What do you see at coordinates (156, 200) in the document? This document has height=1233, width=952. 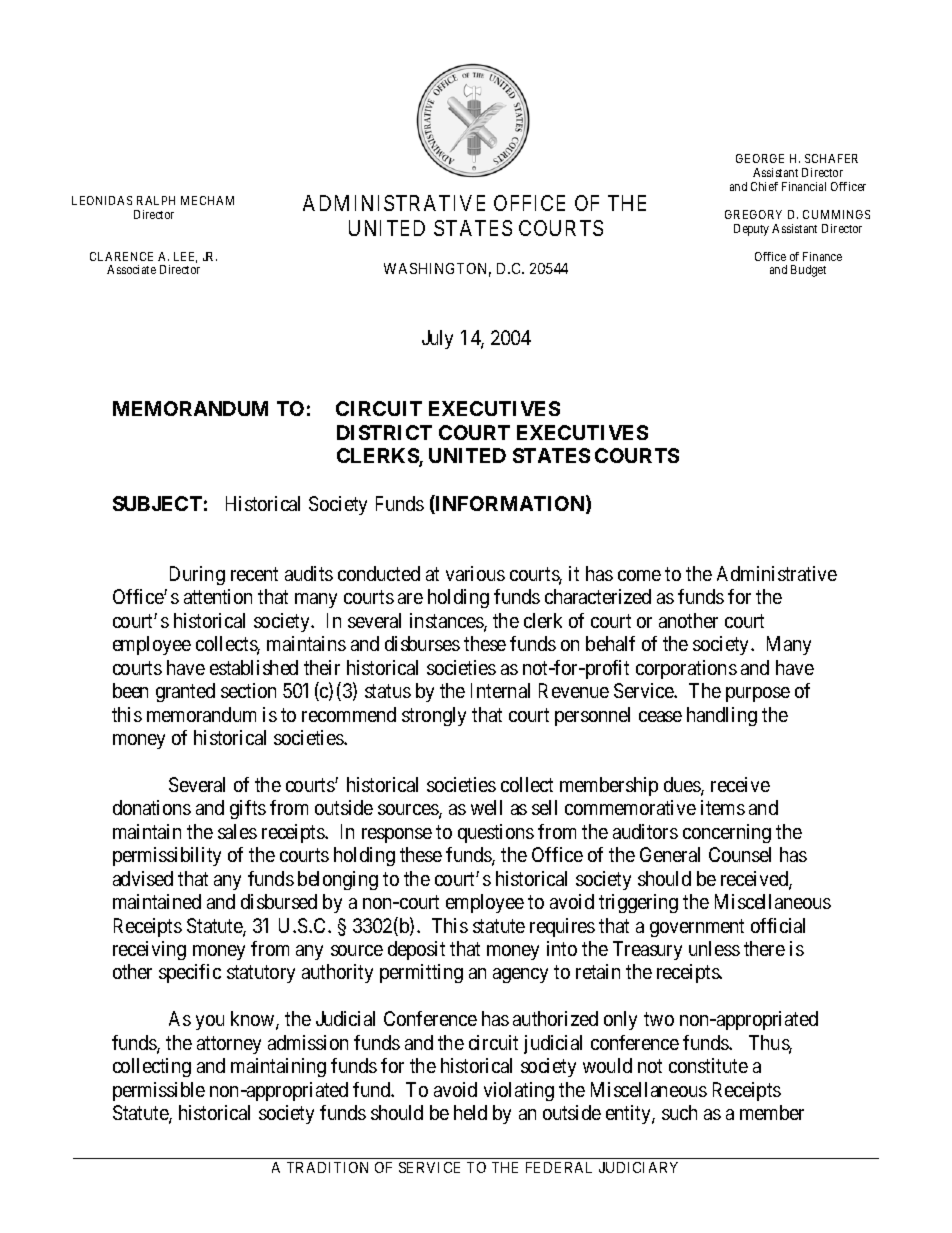 I see `RALPH` at bounding box center [156, 200].
